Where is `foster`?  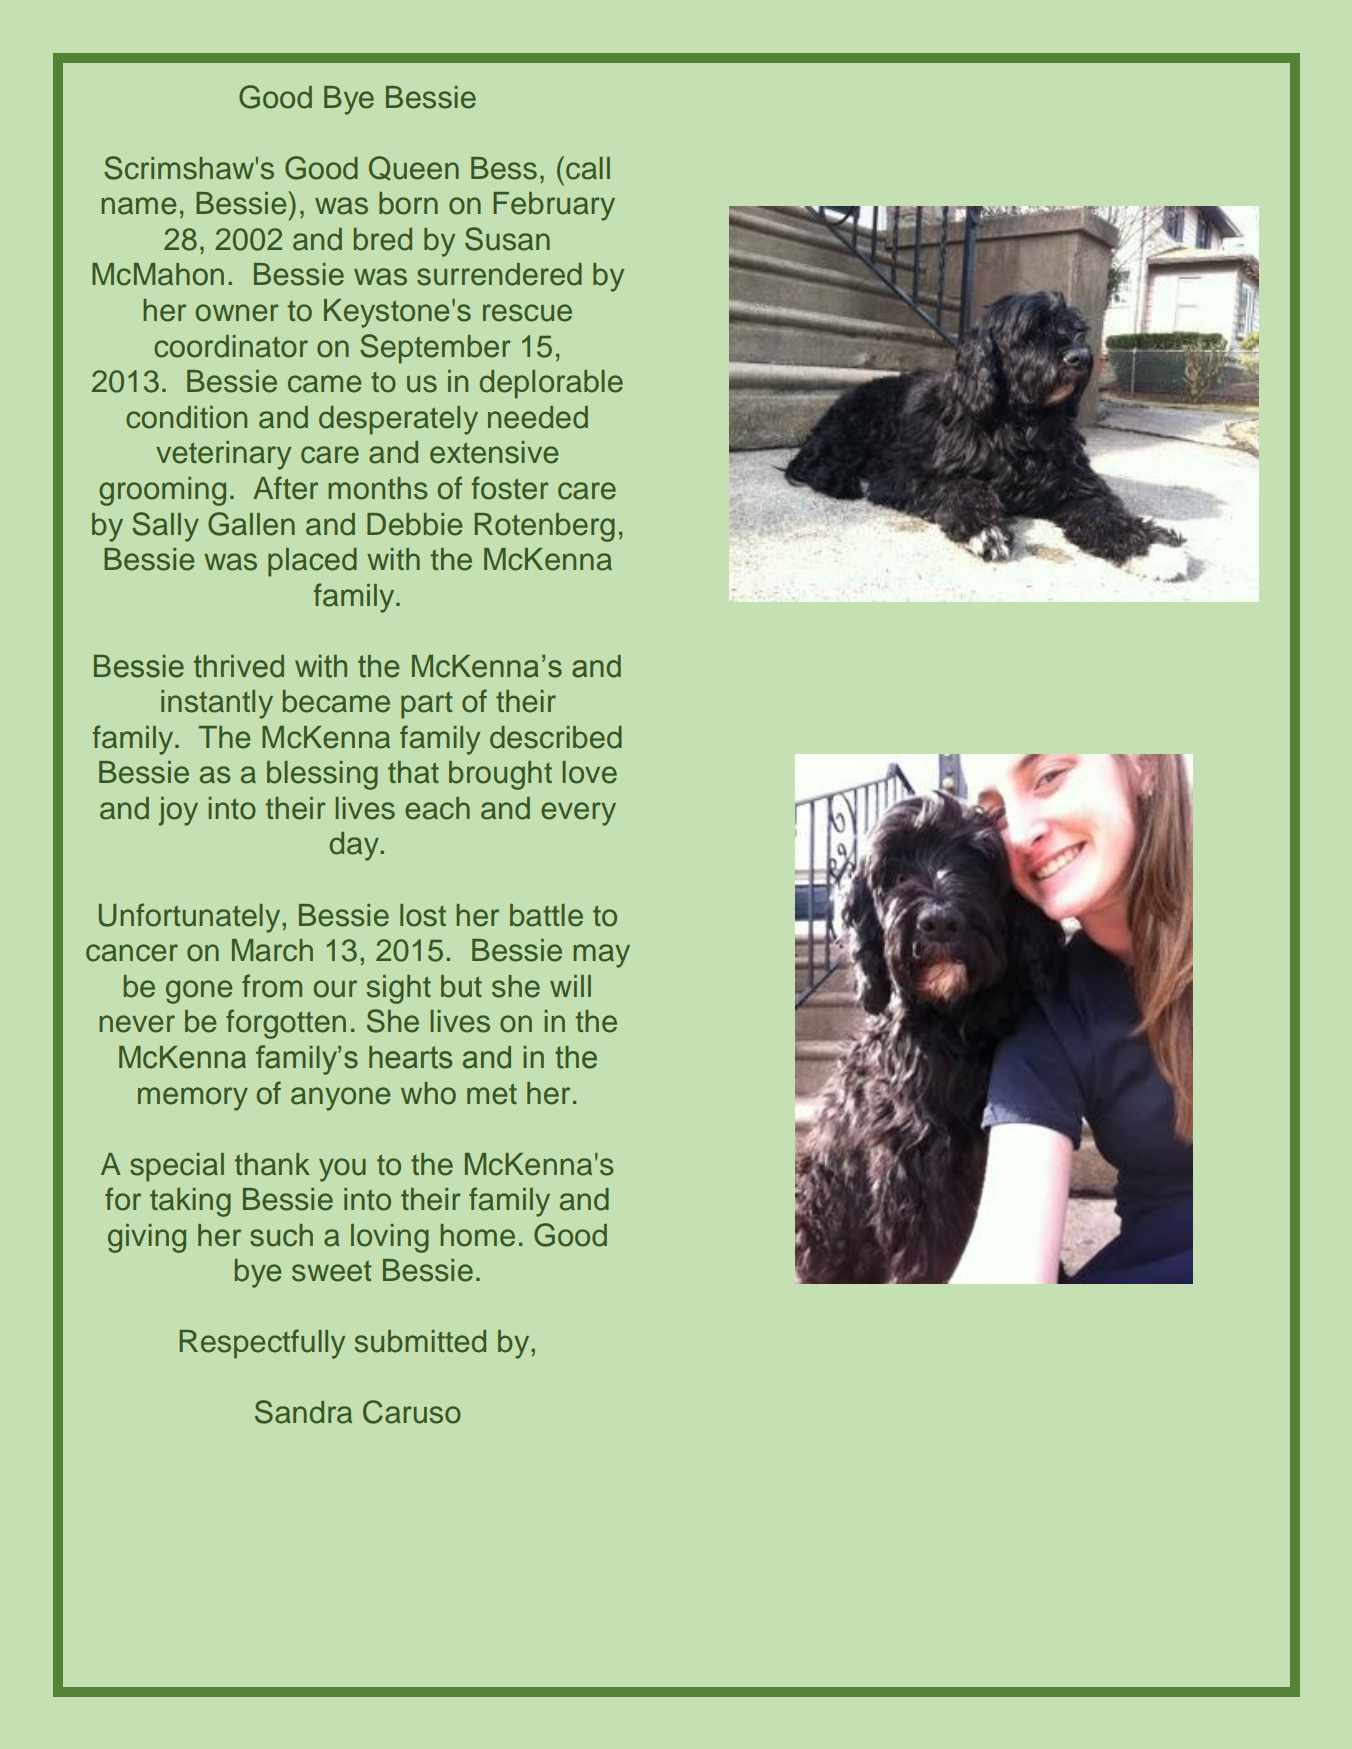
foster is located at coordinates (510, 488).
